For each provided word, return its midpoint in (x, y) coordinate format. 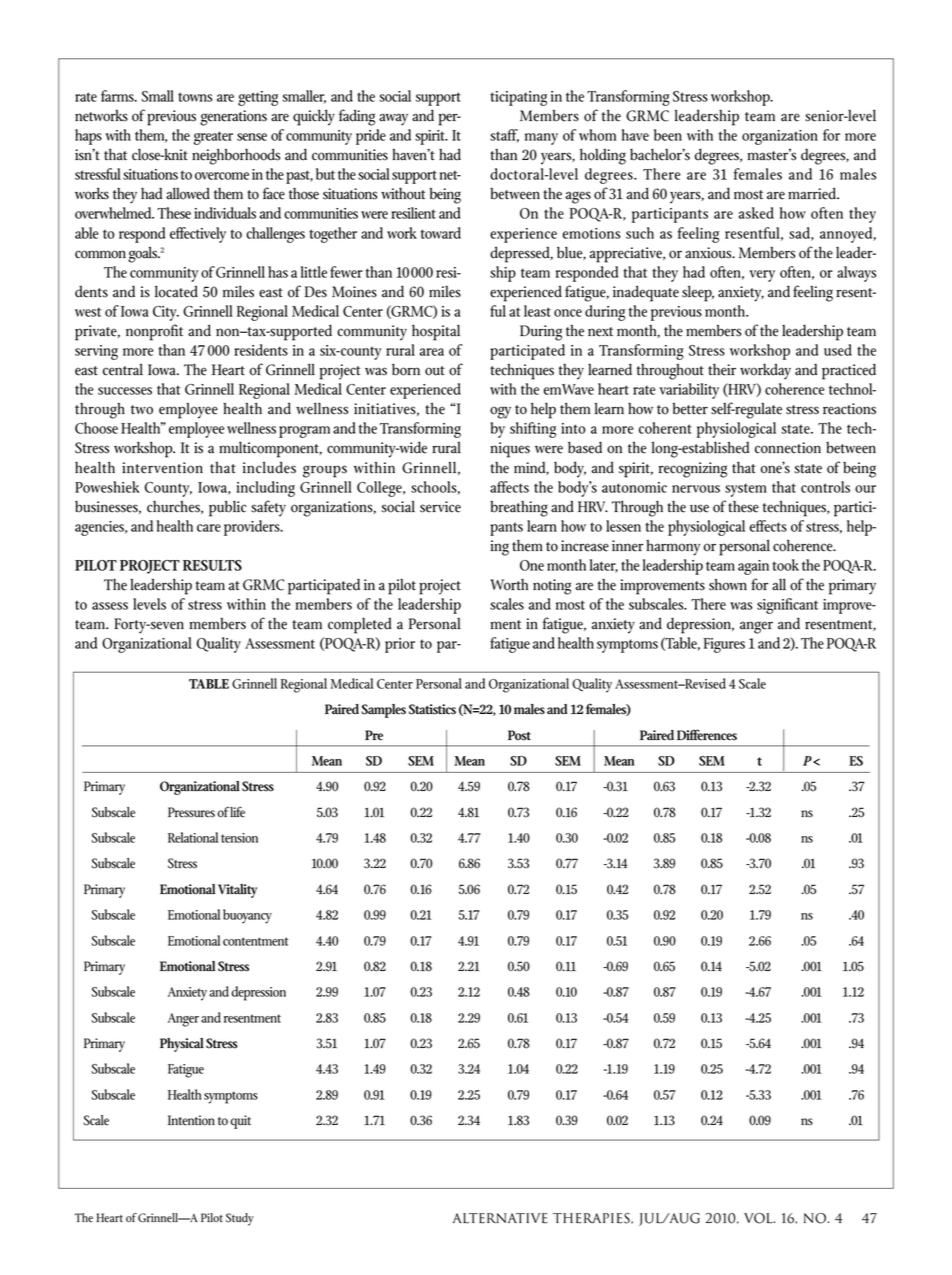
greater (213, 138)
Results (212, 565)
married (813, 193)
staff (504, 136)
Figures (724, 645)
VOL (759, 1218)
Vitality (237, 891)
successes (125, 391)
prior (400, 645)
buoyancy (247, 916)
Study (240, 1219)
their (722, 369)
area (432, 352)
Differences (707, 735)
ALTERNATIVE (500, 1218)
